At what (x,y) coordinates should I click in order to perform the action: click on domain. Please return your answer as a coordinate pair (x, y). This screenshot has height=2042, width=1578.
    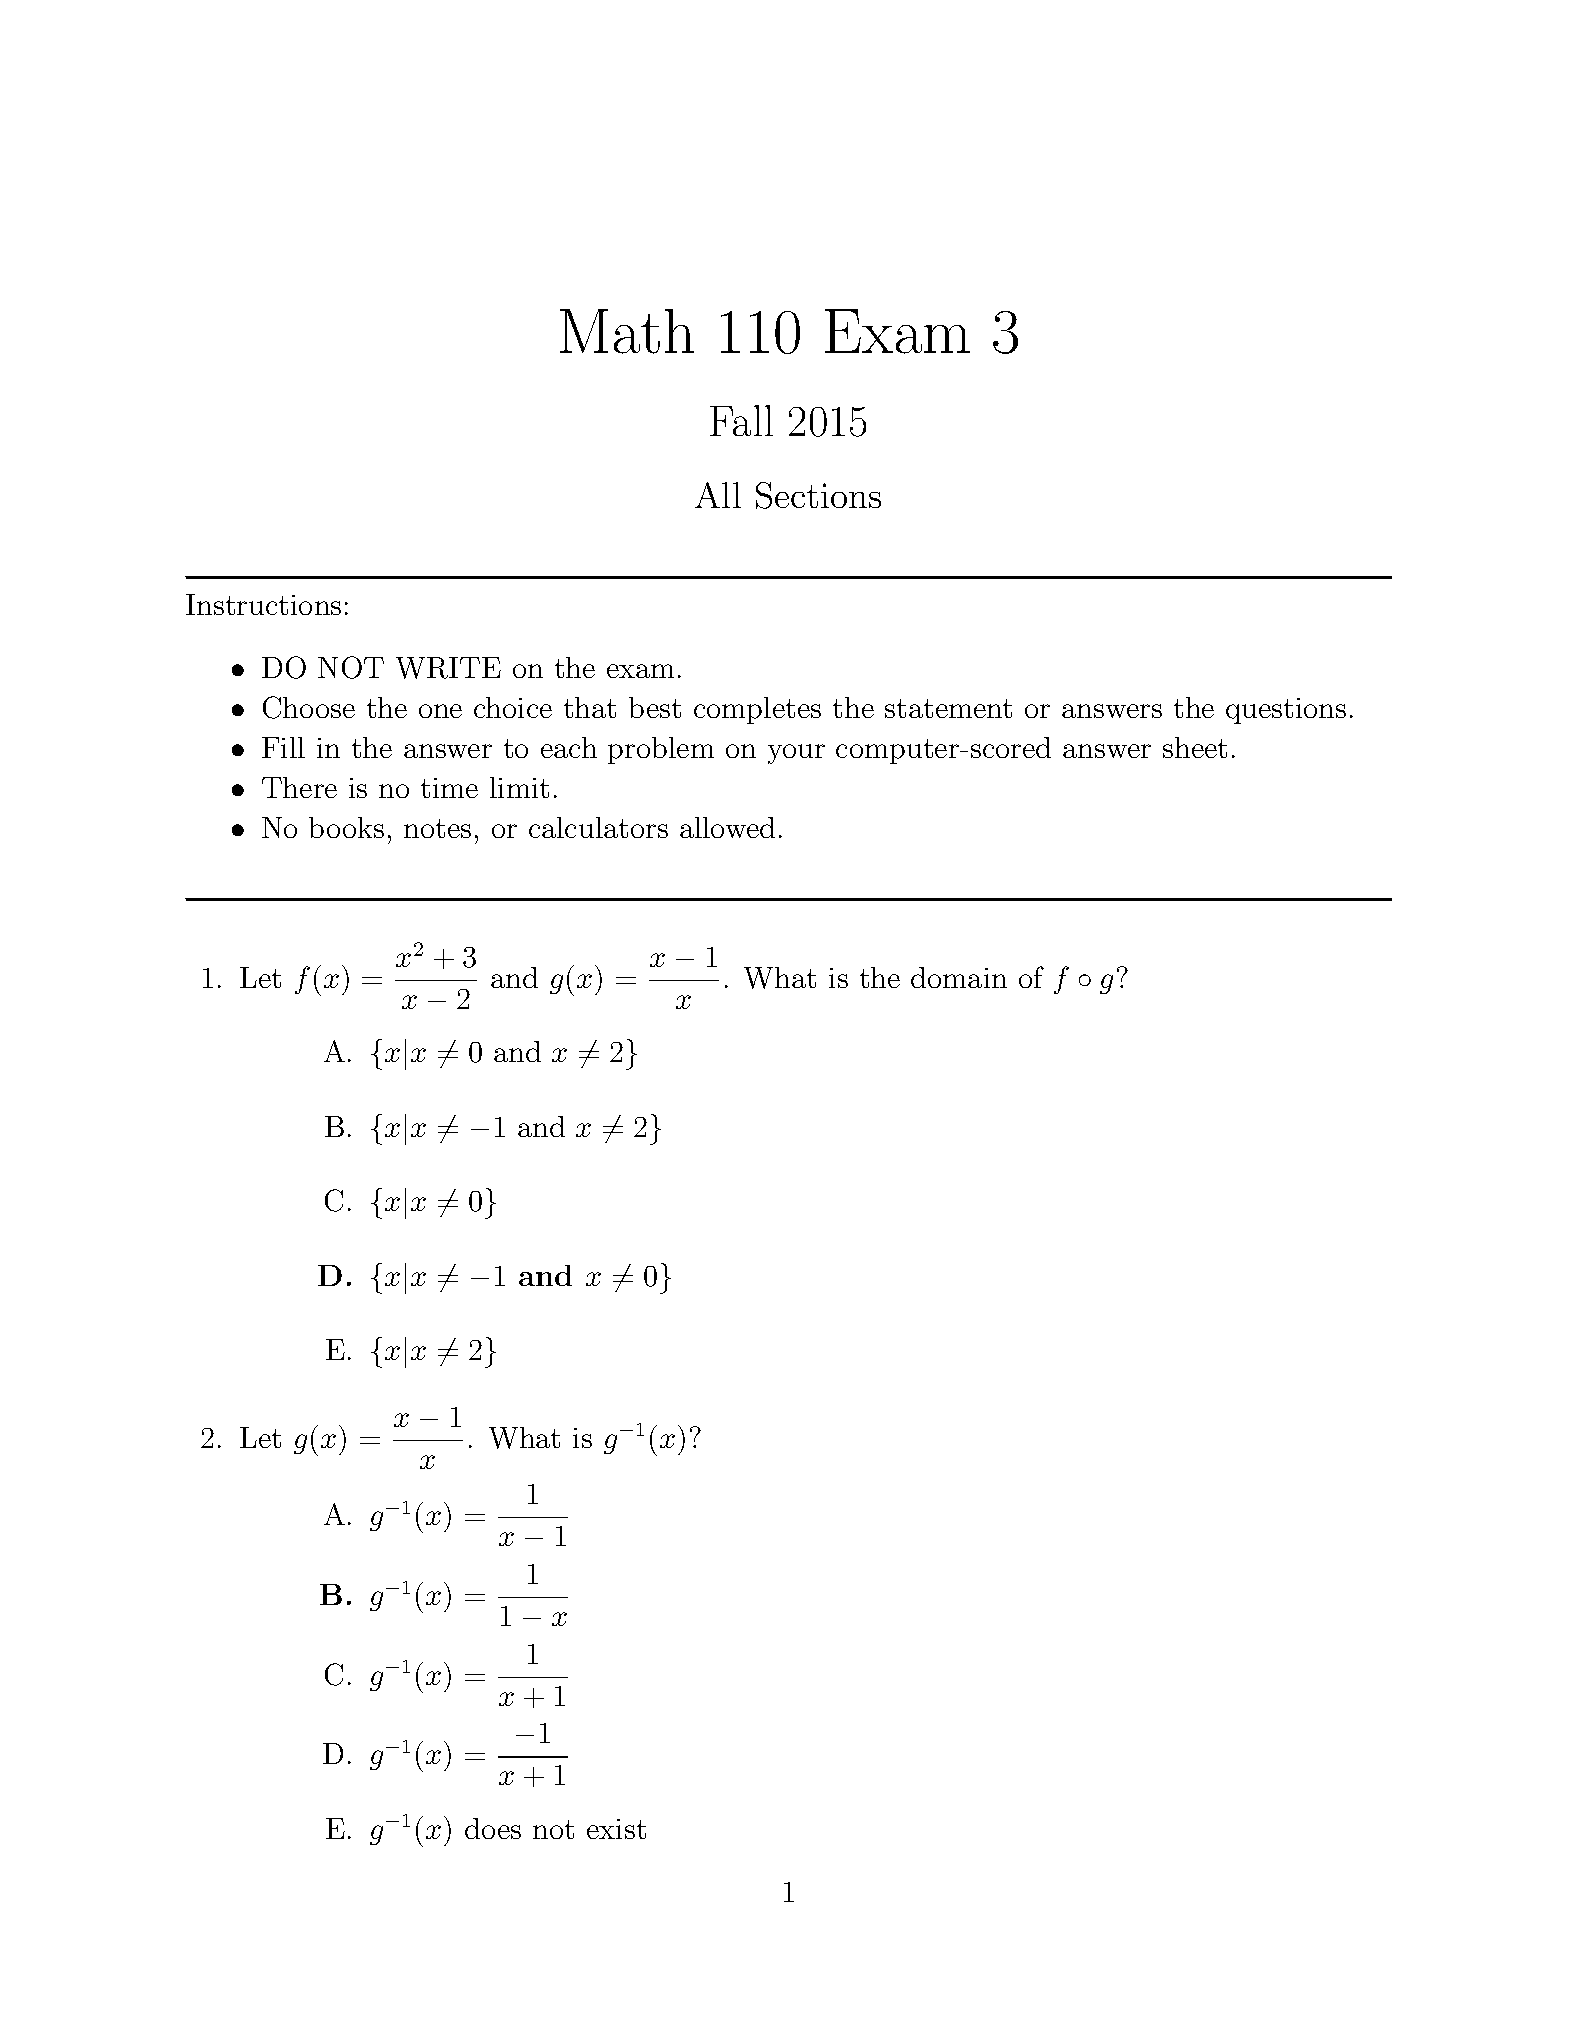
    Looking at the image, I should click on (959, 977).
